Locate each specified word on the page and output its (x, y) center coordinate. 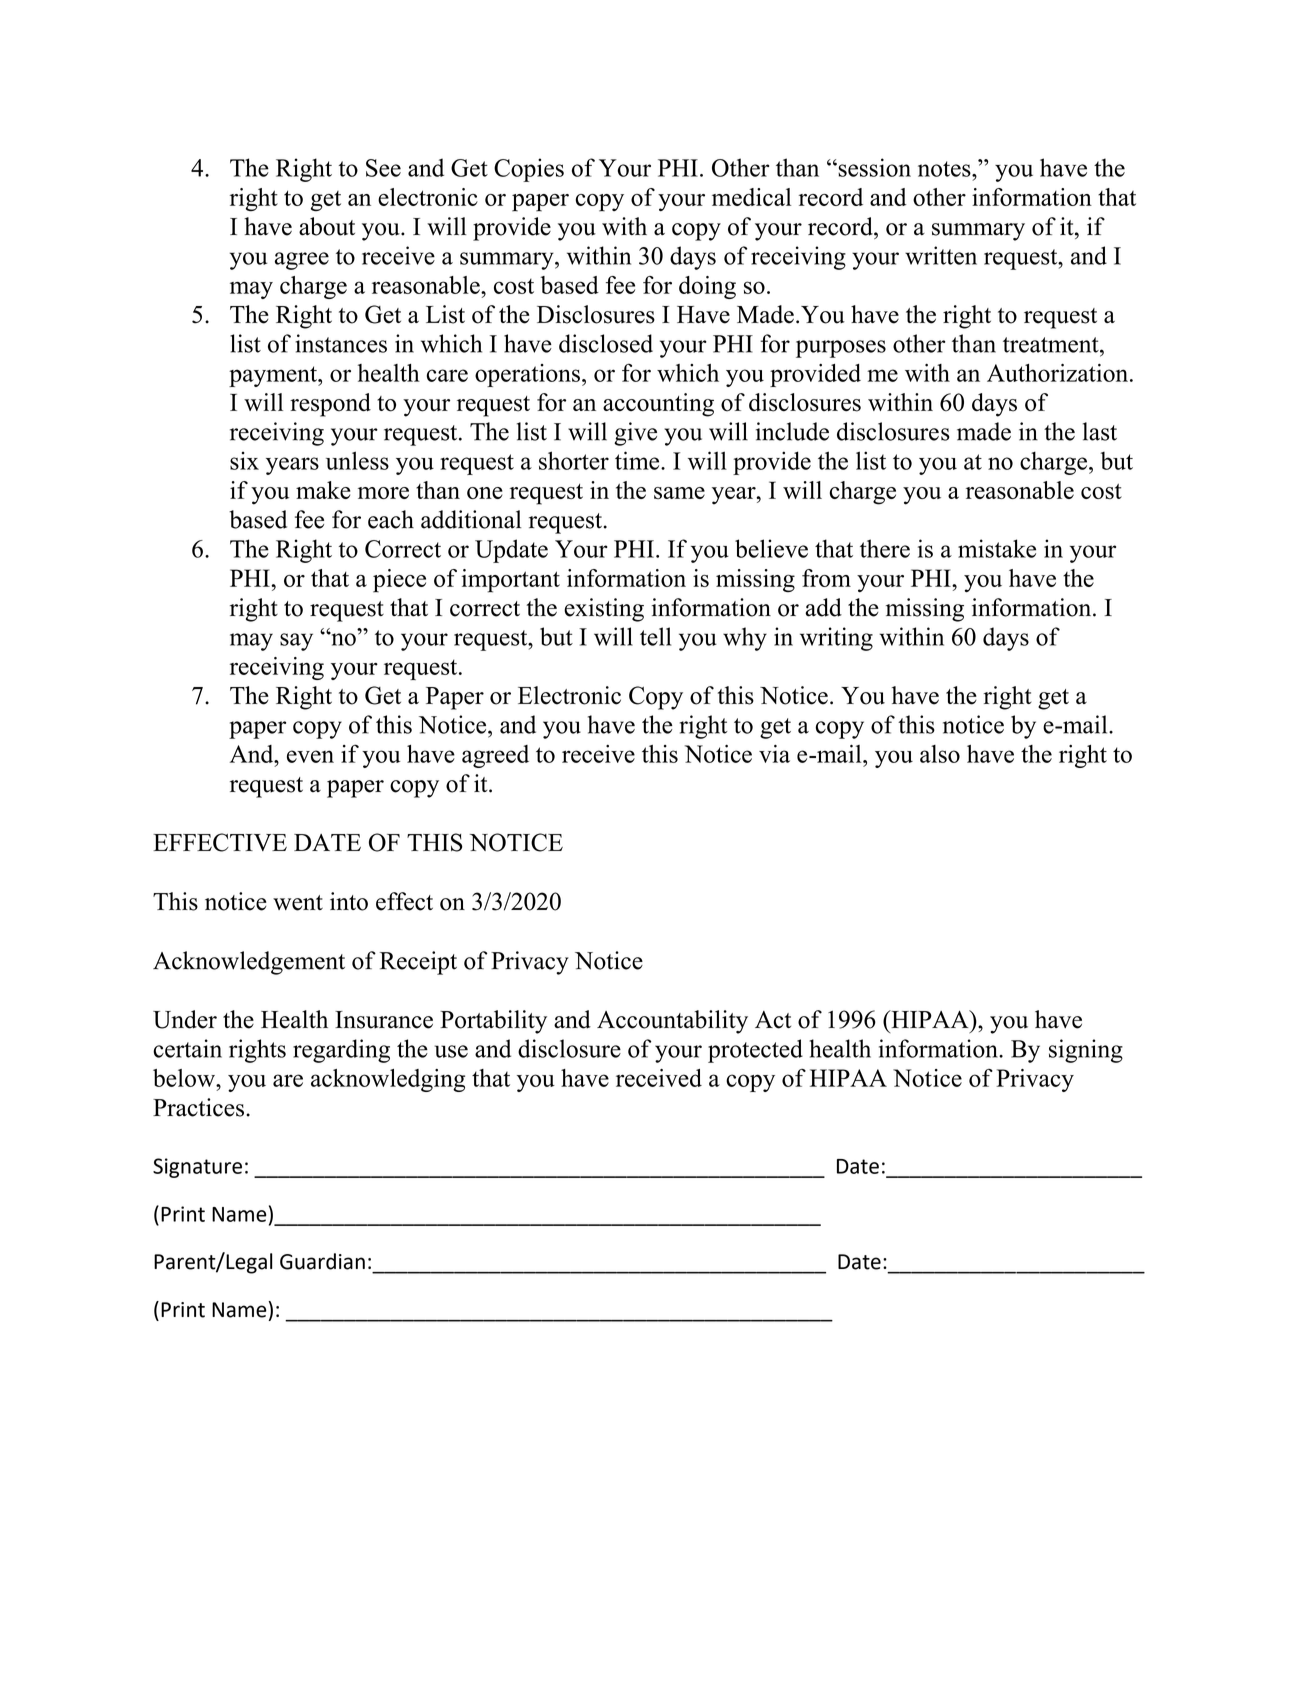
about (327, 226)
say (296, 642)
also (940, 754)
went (298, 903)
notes (945, 169)
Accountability (672, 1022)
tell (655, 636)
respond (330, 405)
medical (751, 197)
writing (836, 639)
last (1100, 431)
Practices (198, 1107)
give (635, 434)
